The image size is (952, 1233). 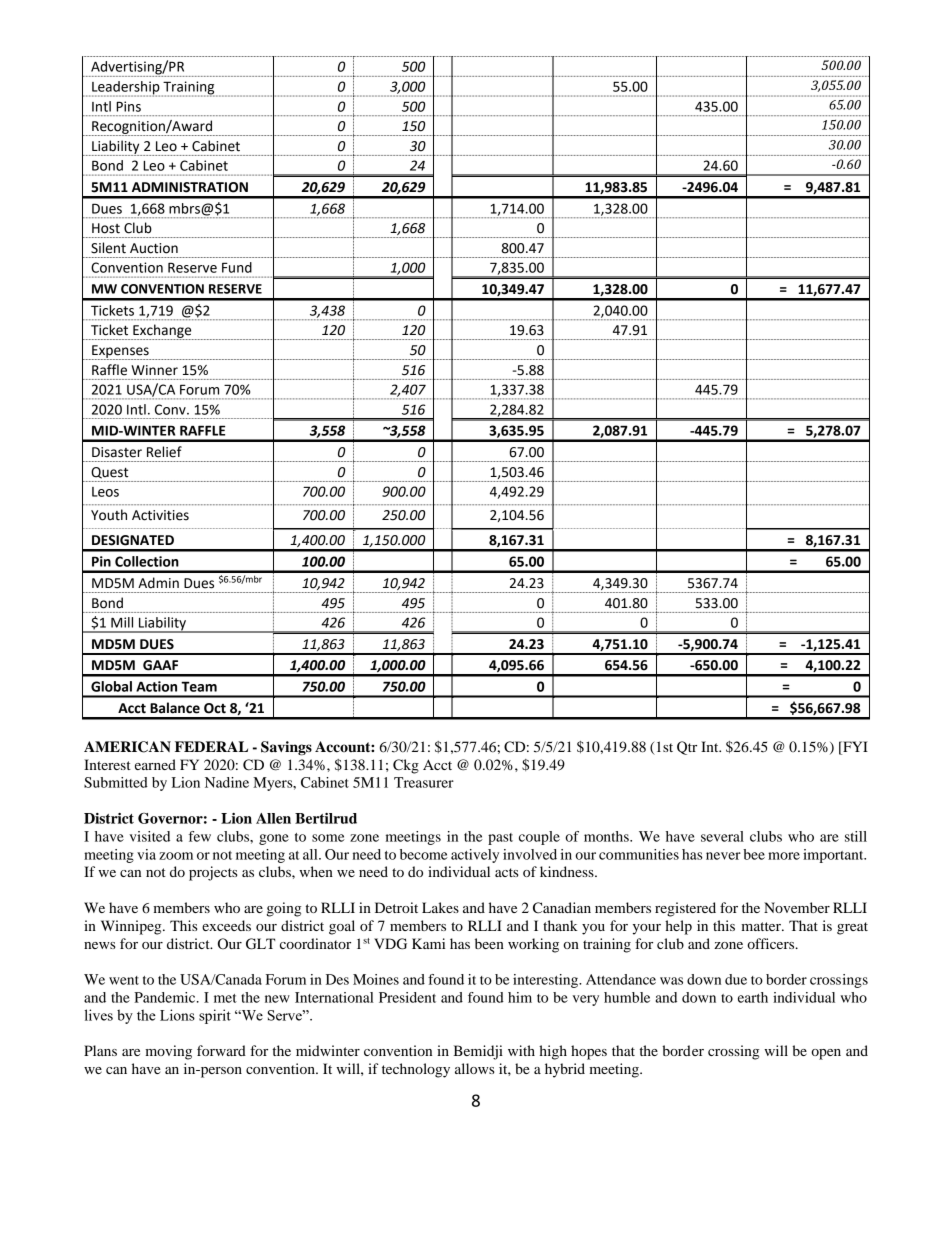 I want to click on Relief, so click(x=164, y=452).
